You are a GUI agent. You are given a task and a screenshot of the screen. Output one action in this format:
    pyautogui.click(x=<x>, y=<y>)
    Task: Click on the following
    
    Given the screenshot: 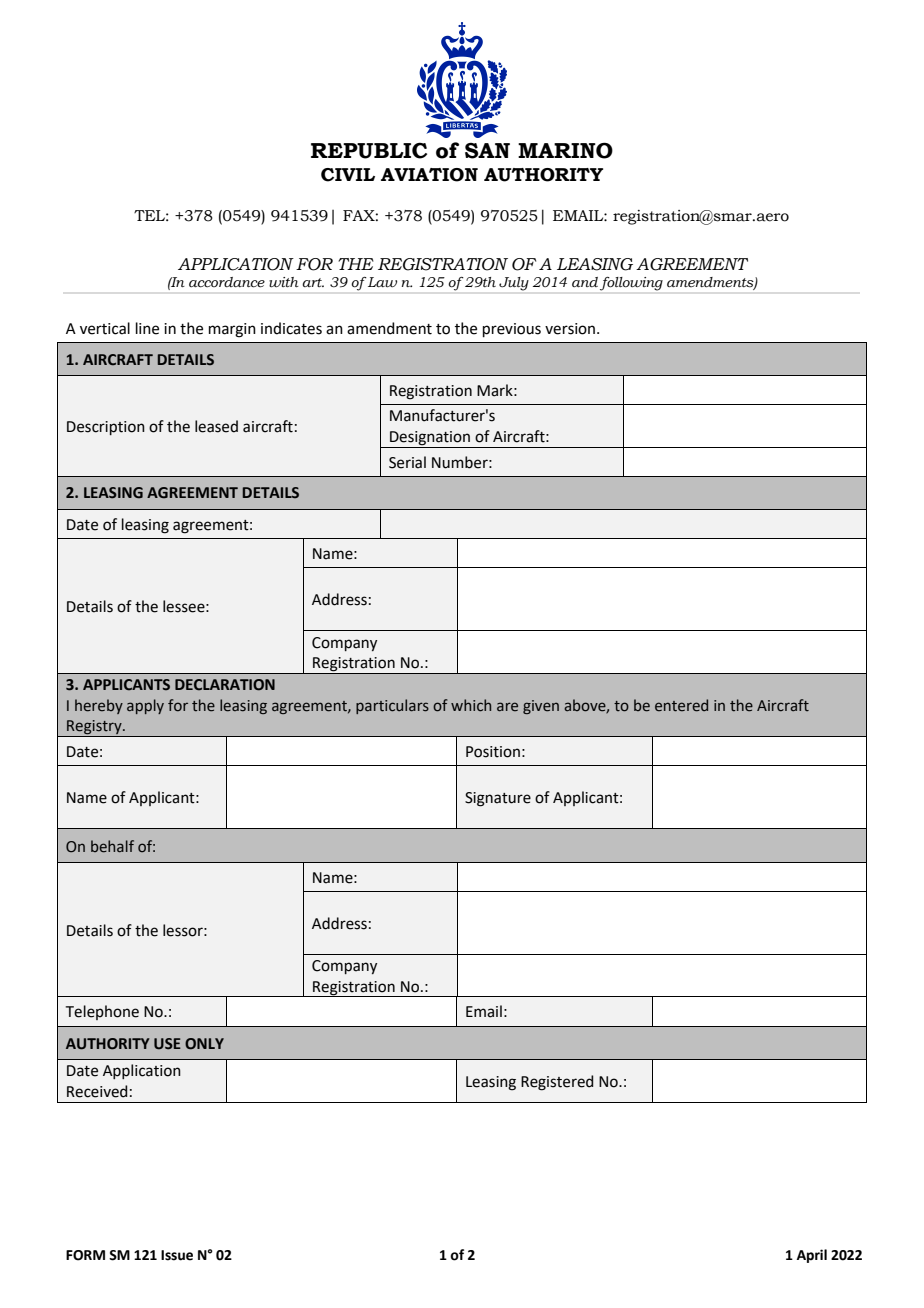 What is the action you would take?
    pyautogui.click(x=631, y=284)
